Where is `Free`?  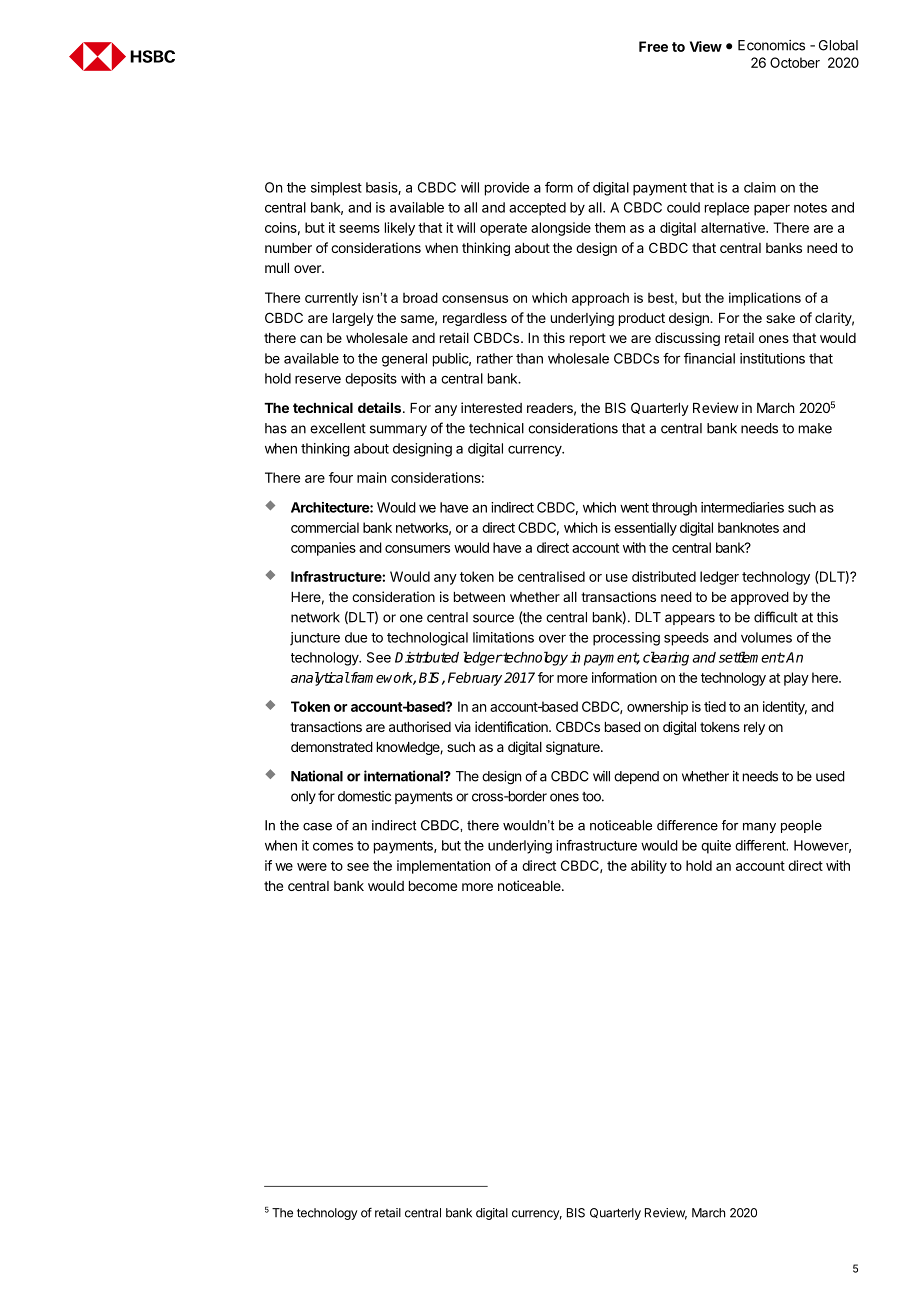 Free is located at coordinates (653, 46).
